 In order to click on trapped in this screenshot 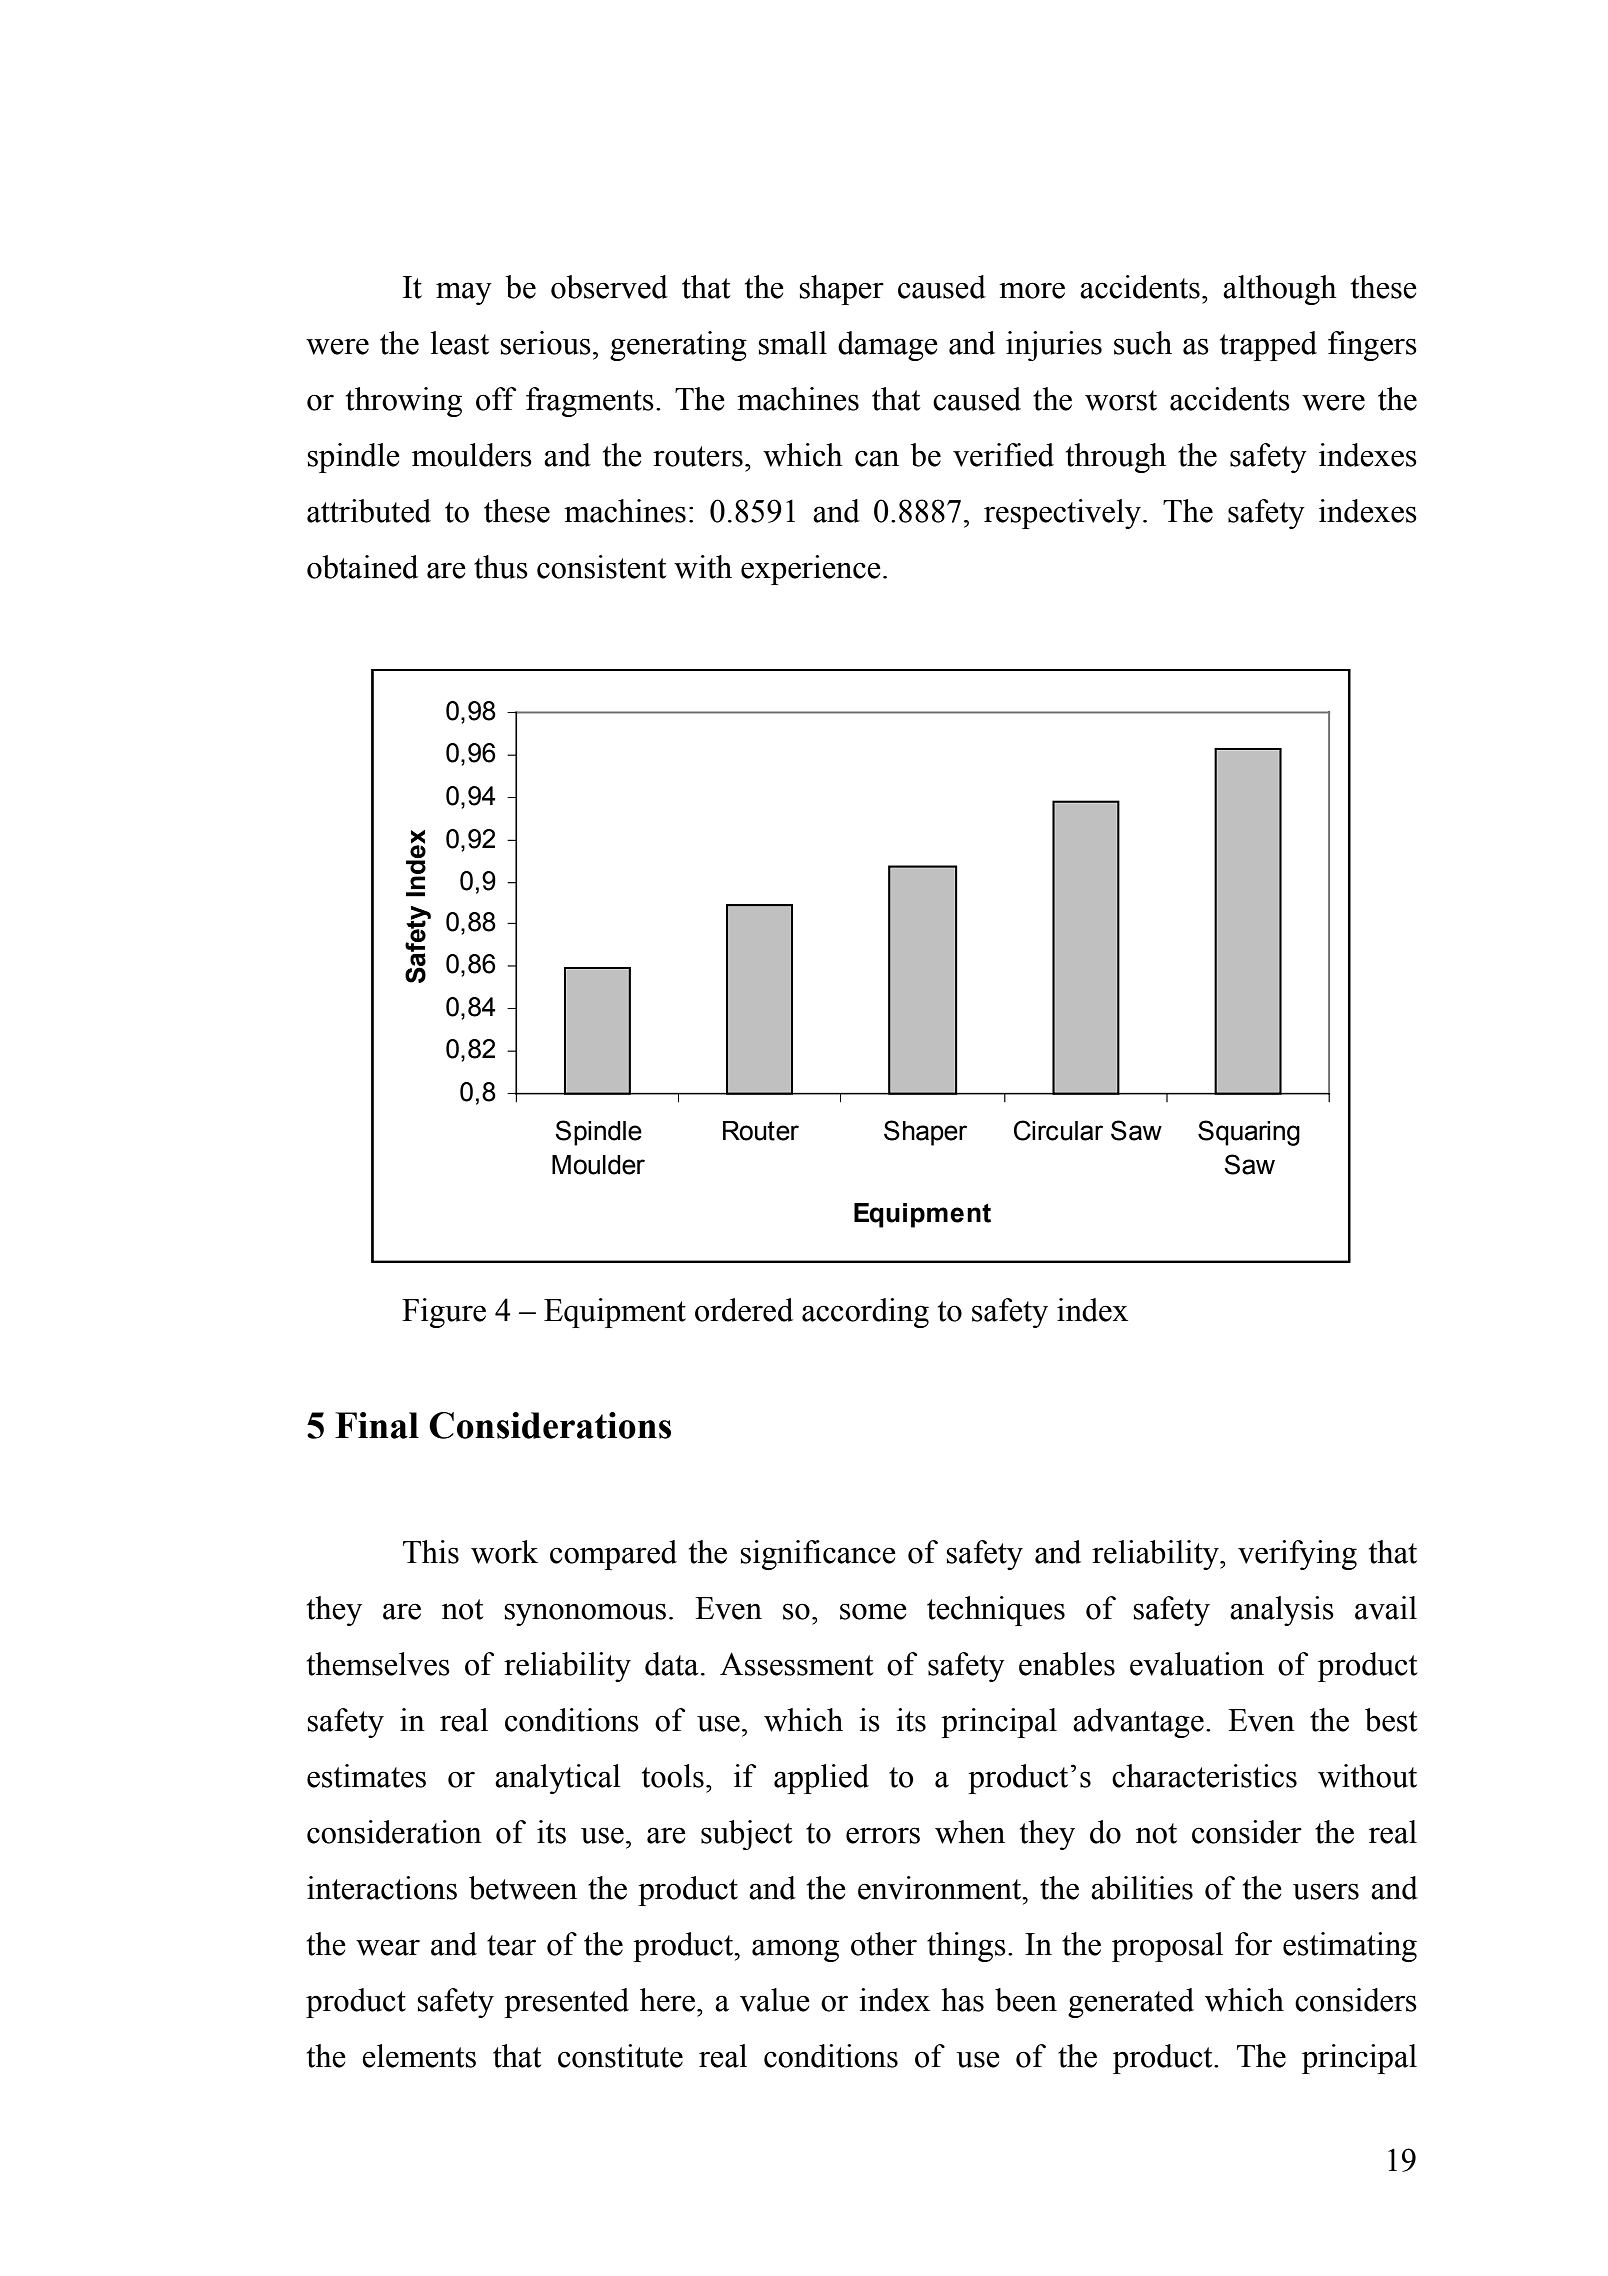, I will do `click(1268, 346)`.
